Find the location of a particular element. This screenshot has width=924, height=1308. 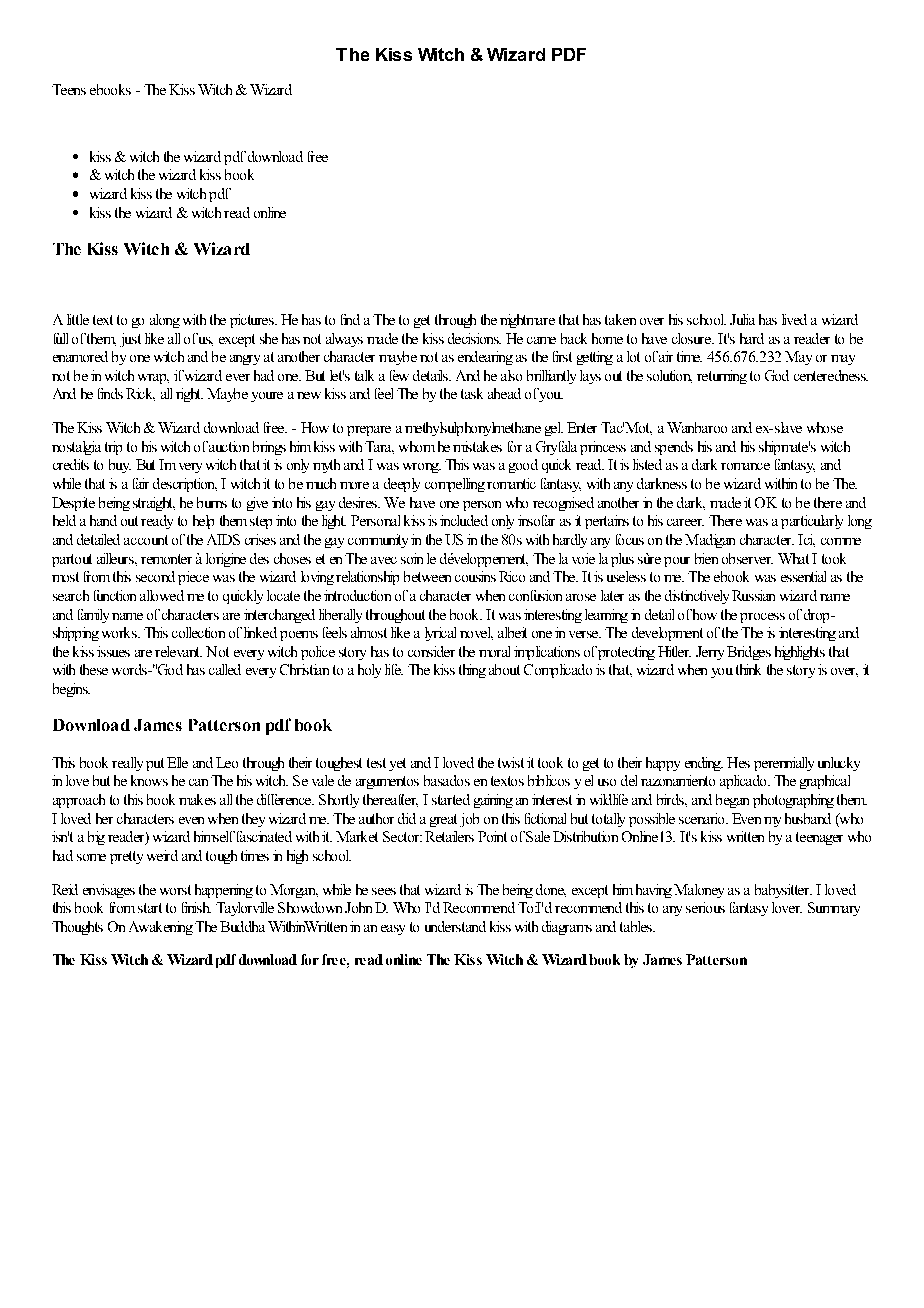

put is located at coordinates (155, 764).
